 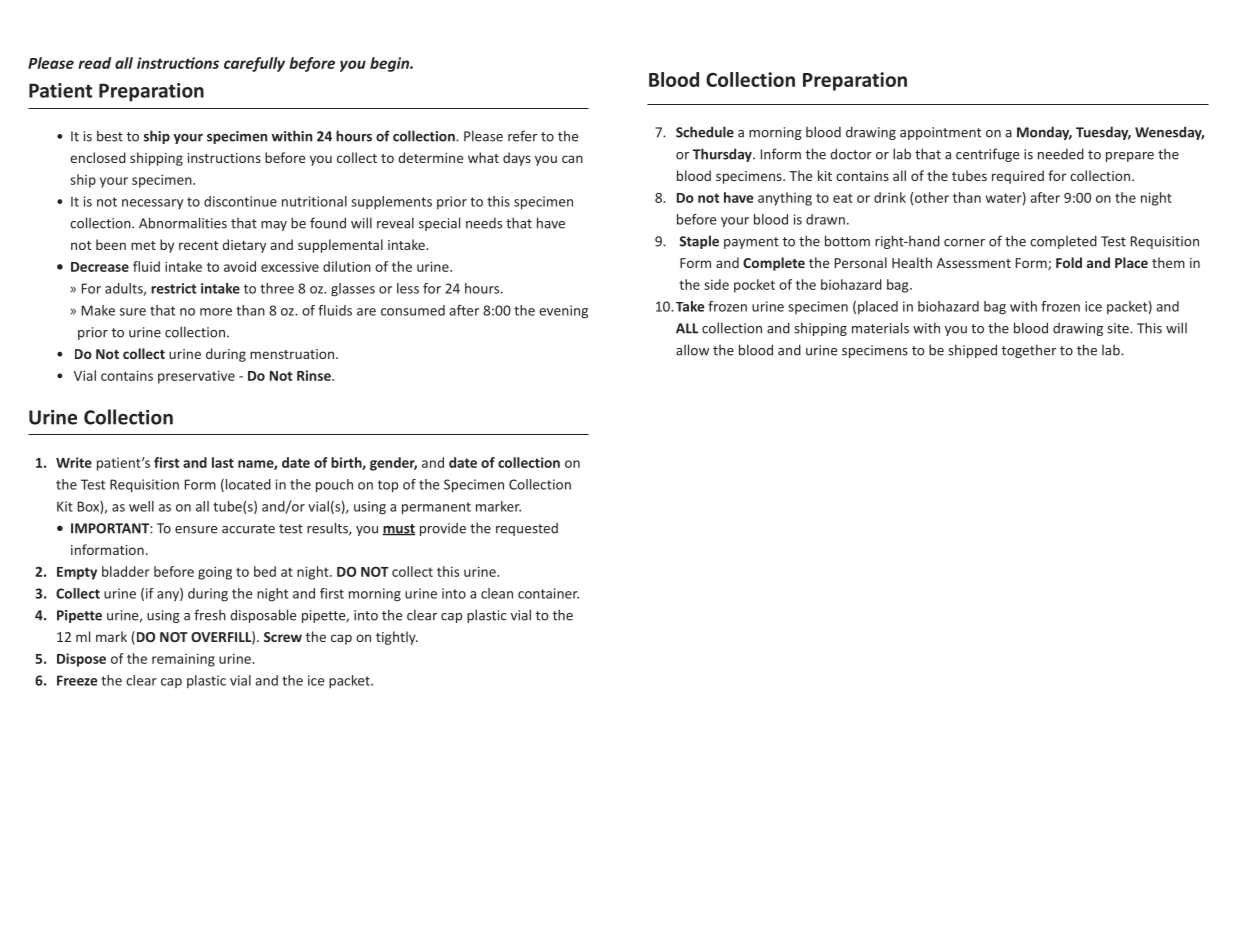 What do you see at coordinates (548, 593) in the screenshot?
I see `container` at bounding box center [548, 593].
